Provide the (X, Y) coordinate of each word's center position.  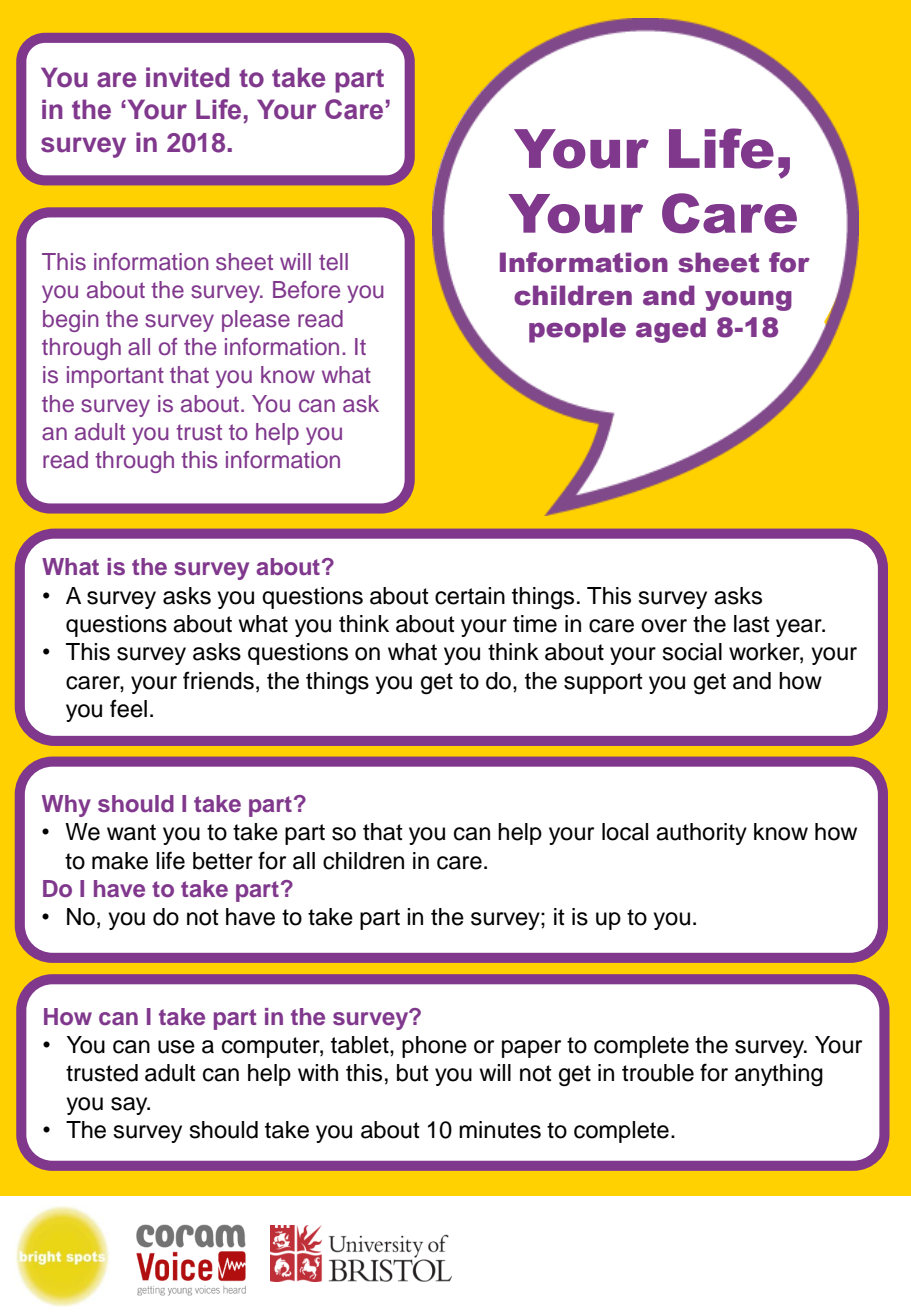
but (413, 1073)
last (752, 624)
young (748, 301)
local (625, 832)
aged (671, 330)
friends (218, 680)
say (130, 1106)
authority (701, 834)
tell (333, 262)
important (115, 377)
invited (187, 77)
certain (470, 596)
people (577, 330)
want (131, 832)
